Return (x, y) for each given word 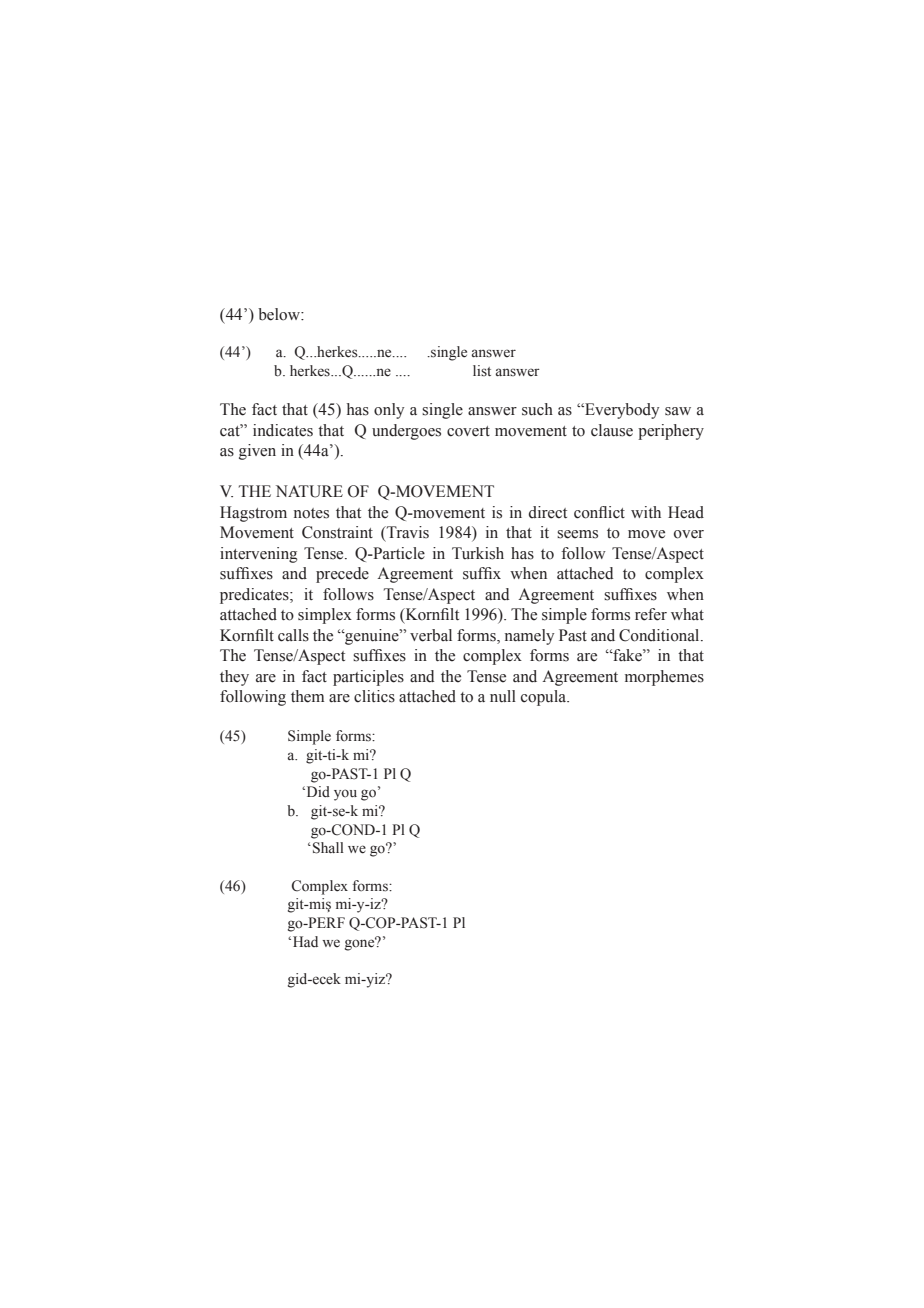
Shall (328, 848)
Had (304, 941)
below (280, 314)
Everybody (621, 411)
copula (545, 698)
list (482, 370)
